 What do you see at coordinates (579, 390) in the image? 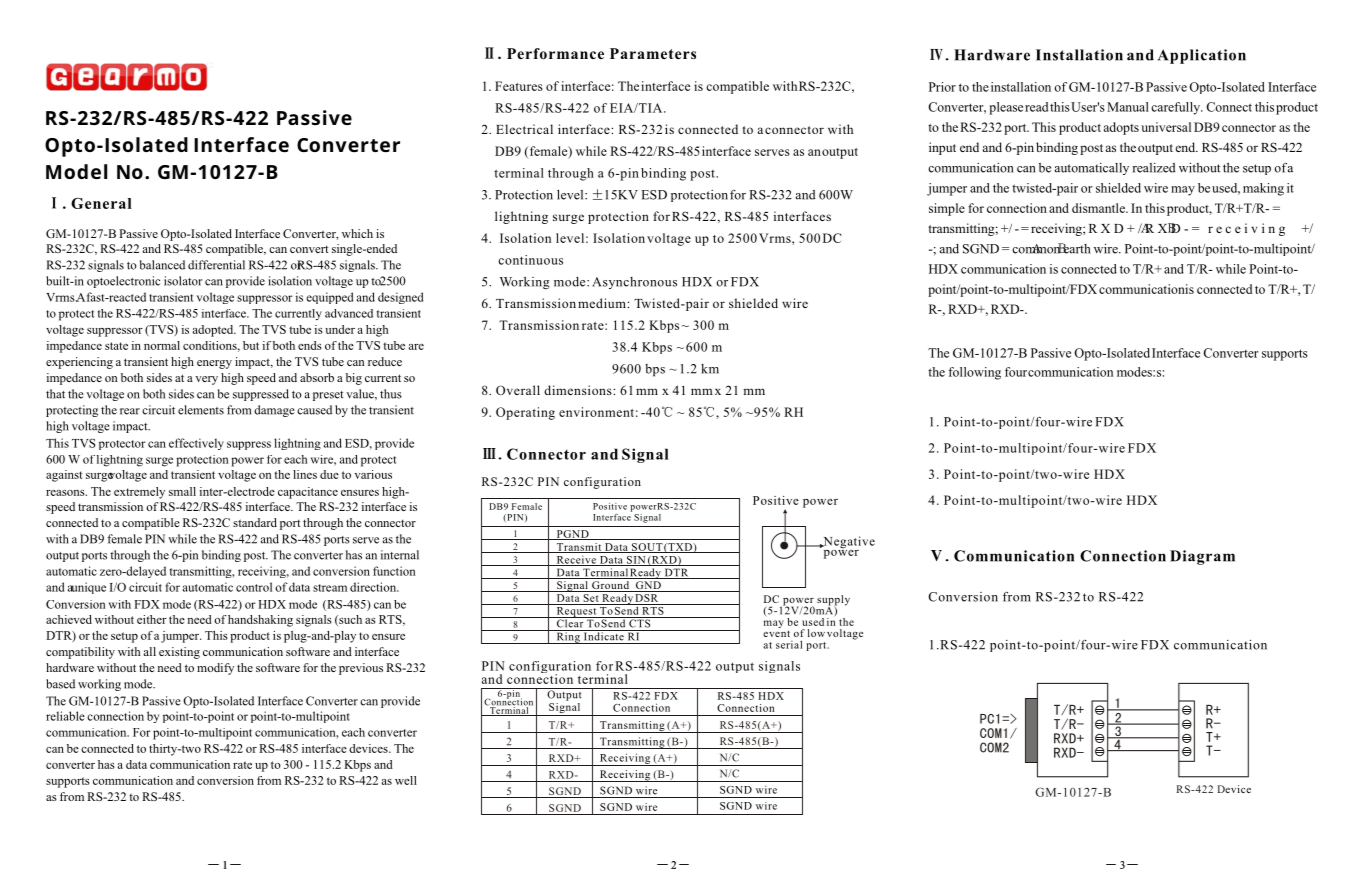
I see `dimensions` at bounding box center [579, 390].
